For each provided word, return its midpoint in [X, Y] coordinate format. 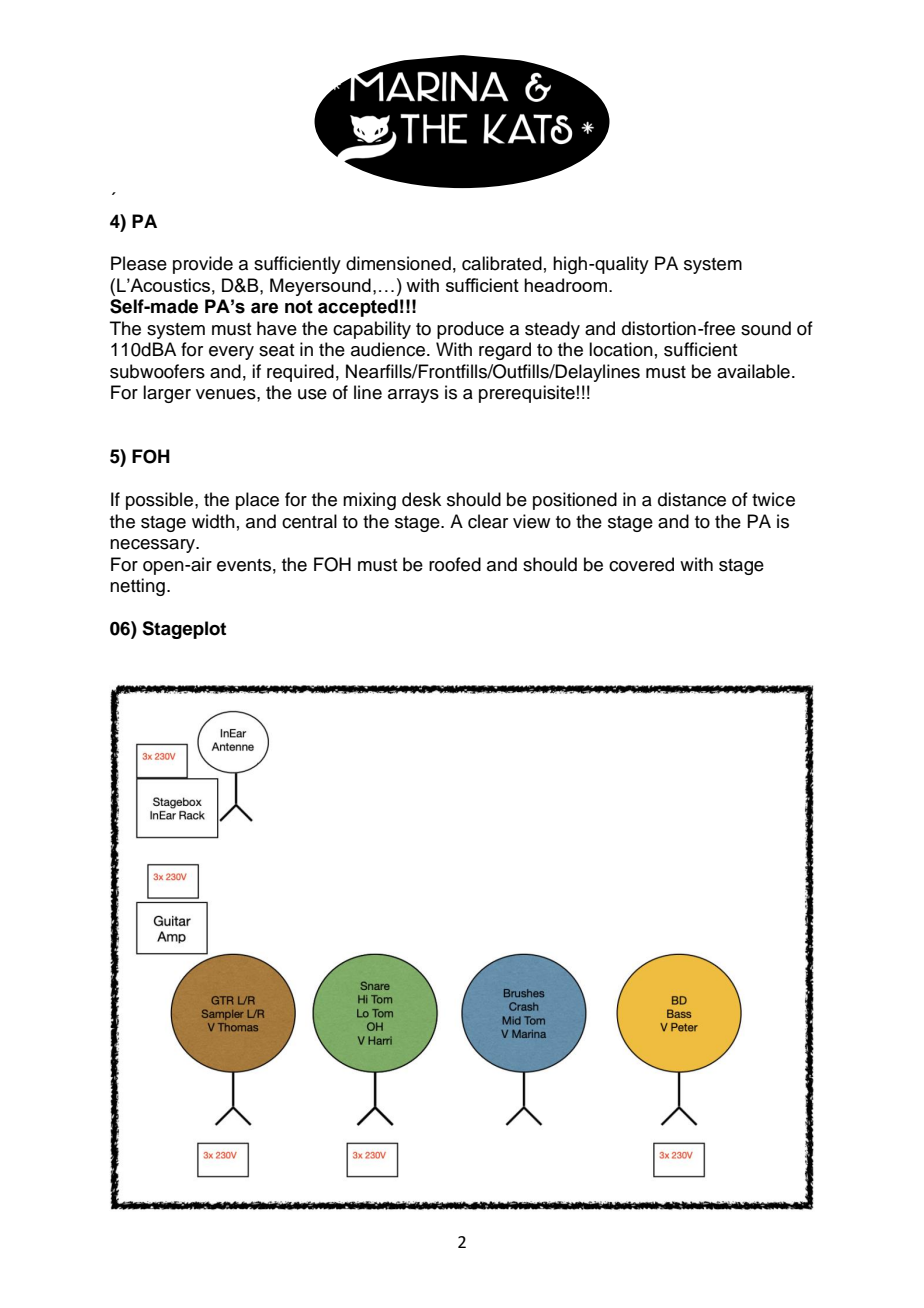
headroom [565, 285]
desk [421, 499]
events [244, 565]
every [231, 353]
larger [167, 394]
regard [505, 351]
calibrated [502, 263]
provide [203, 265]
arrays [413, 396]
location [621, 349]
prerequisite [527, 394]
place [257, 501]
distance [692, 499]
